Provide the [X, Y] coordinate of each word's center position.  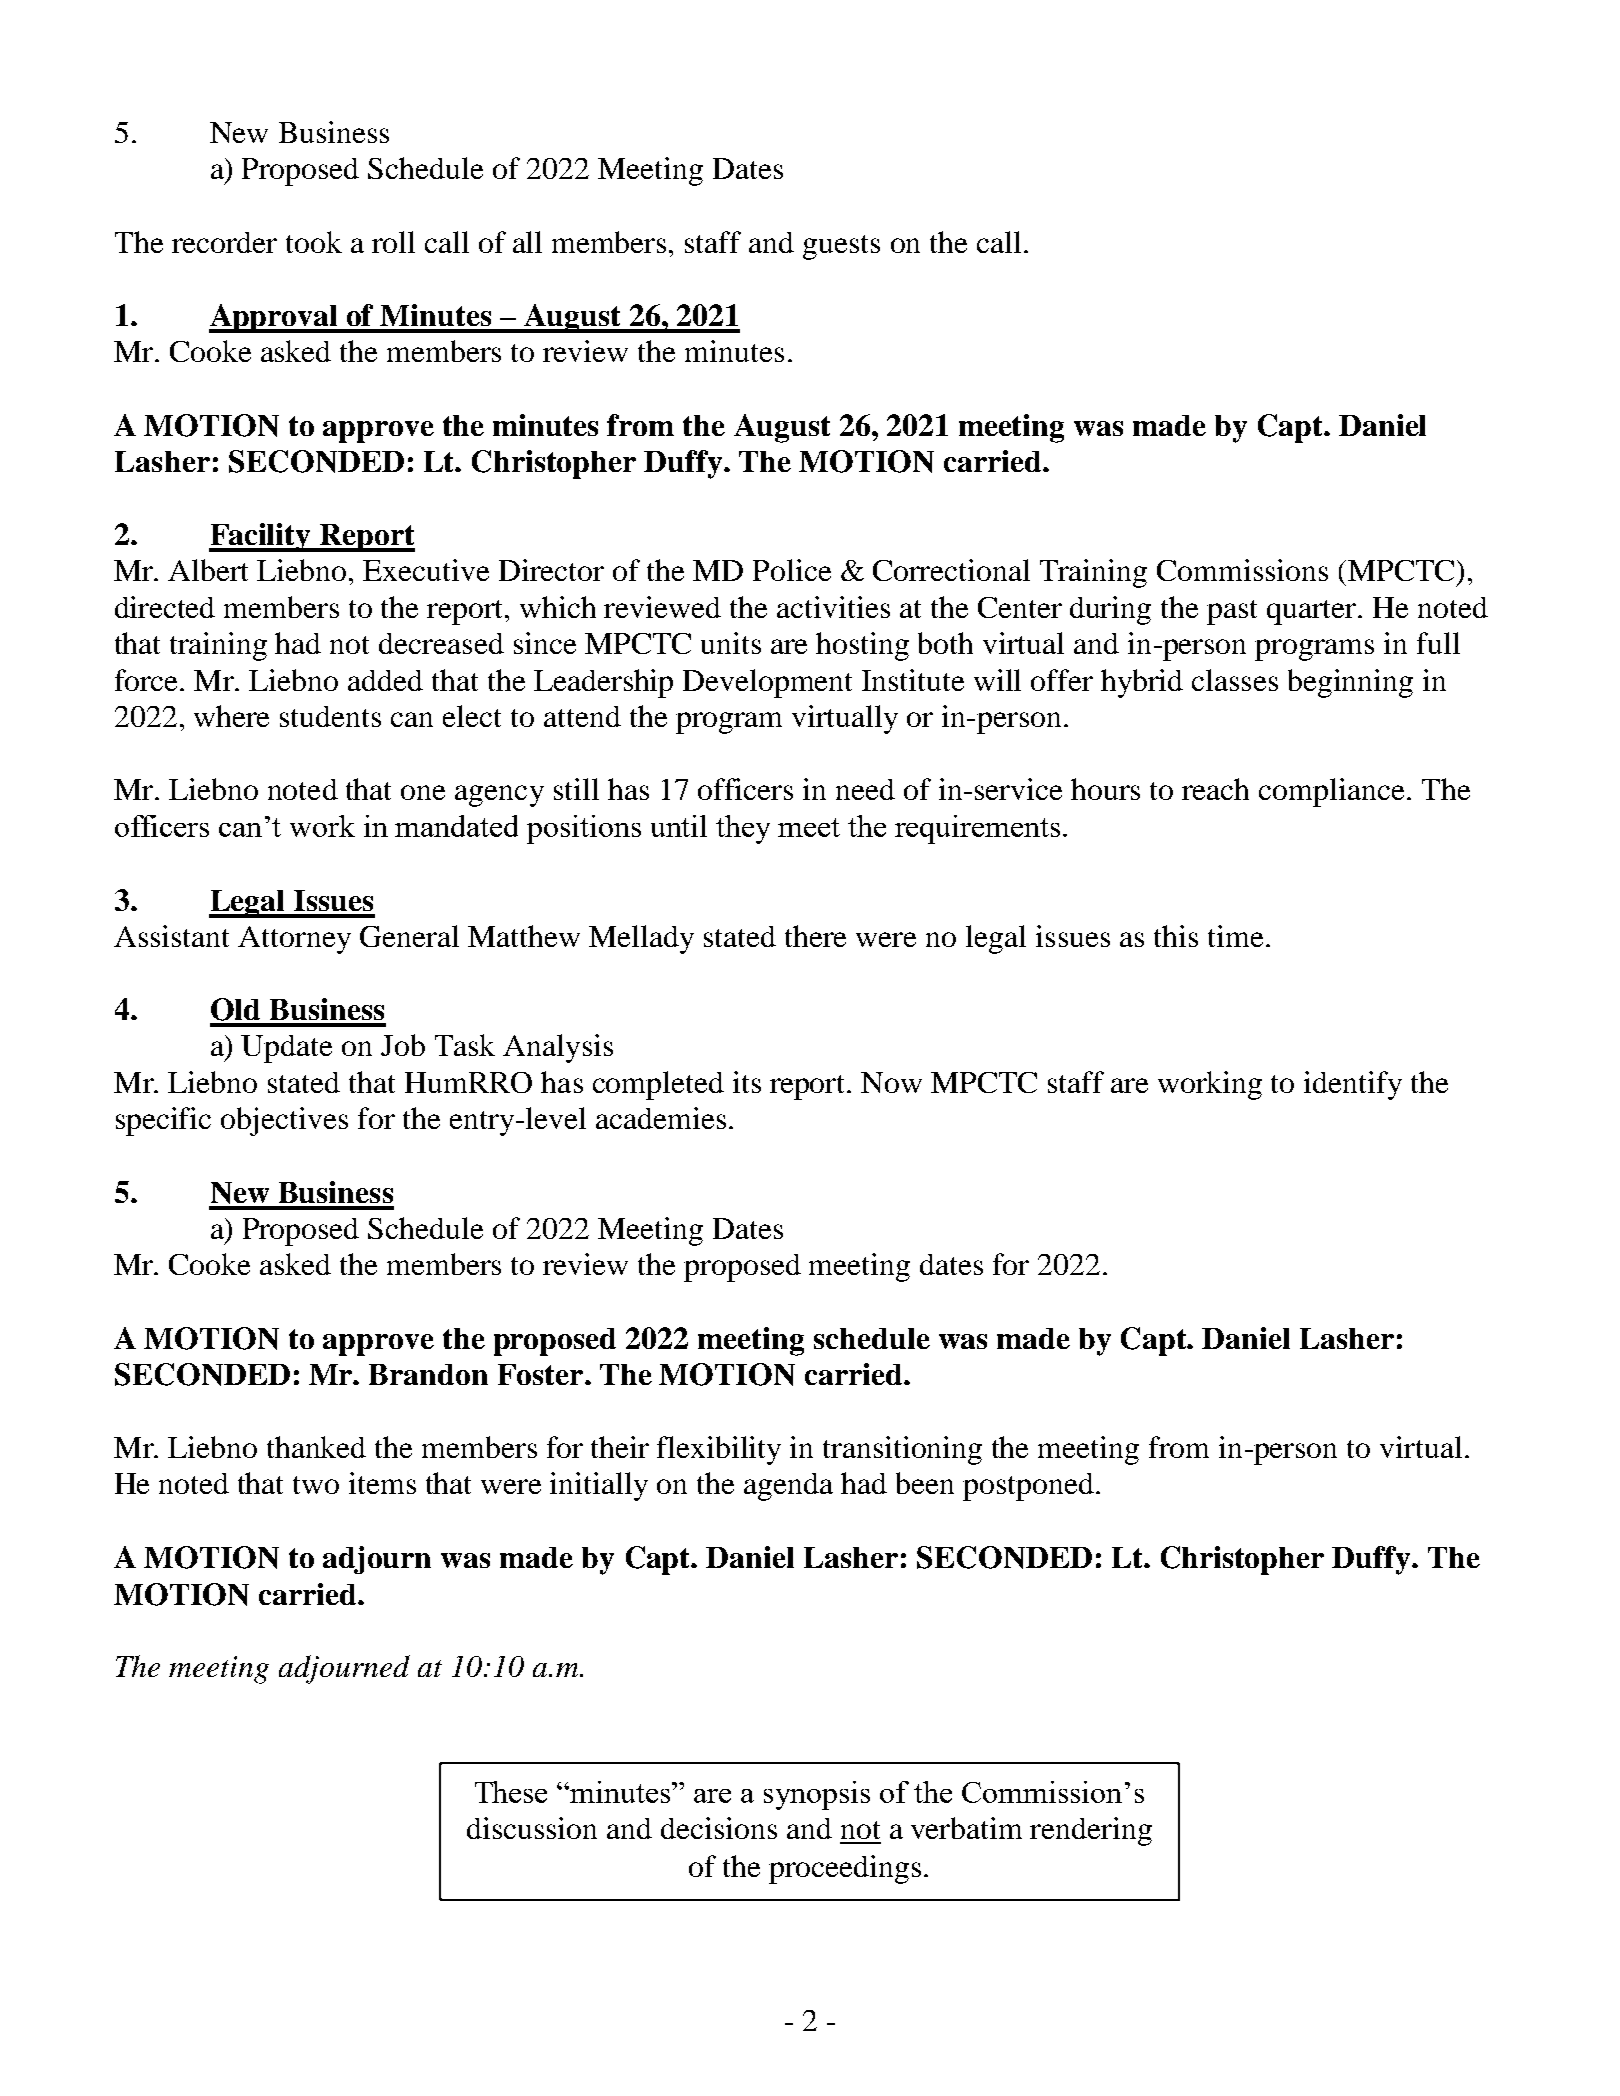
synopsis [817, 1795]
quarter [1313, 612]
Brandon [428, 1374]
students [330, 716]
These [511, 1792]
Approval [274, 318]
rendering [1091, 1831]
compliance [1333, 792]
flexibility [719, 1450]
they [743, 829]
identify [1353, 1085]
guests [841, 247]
